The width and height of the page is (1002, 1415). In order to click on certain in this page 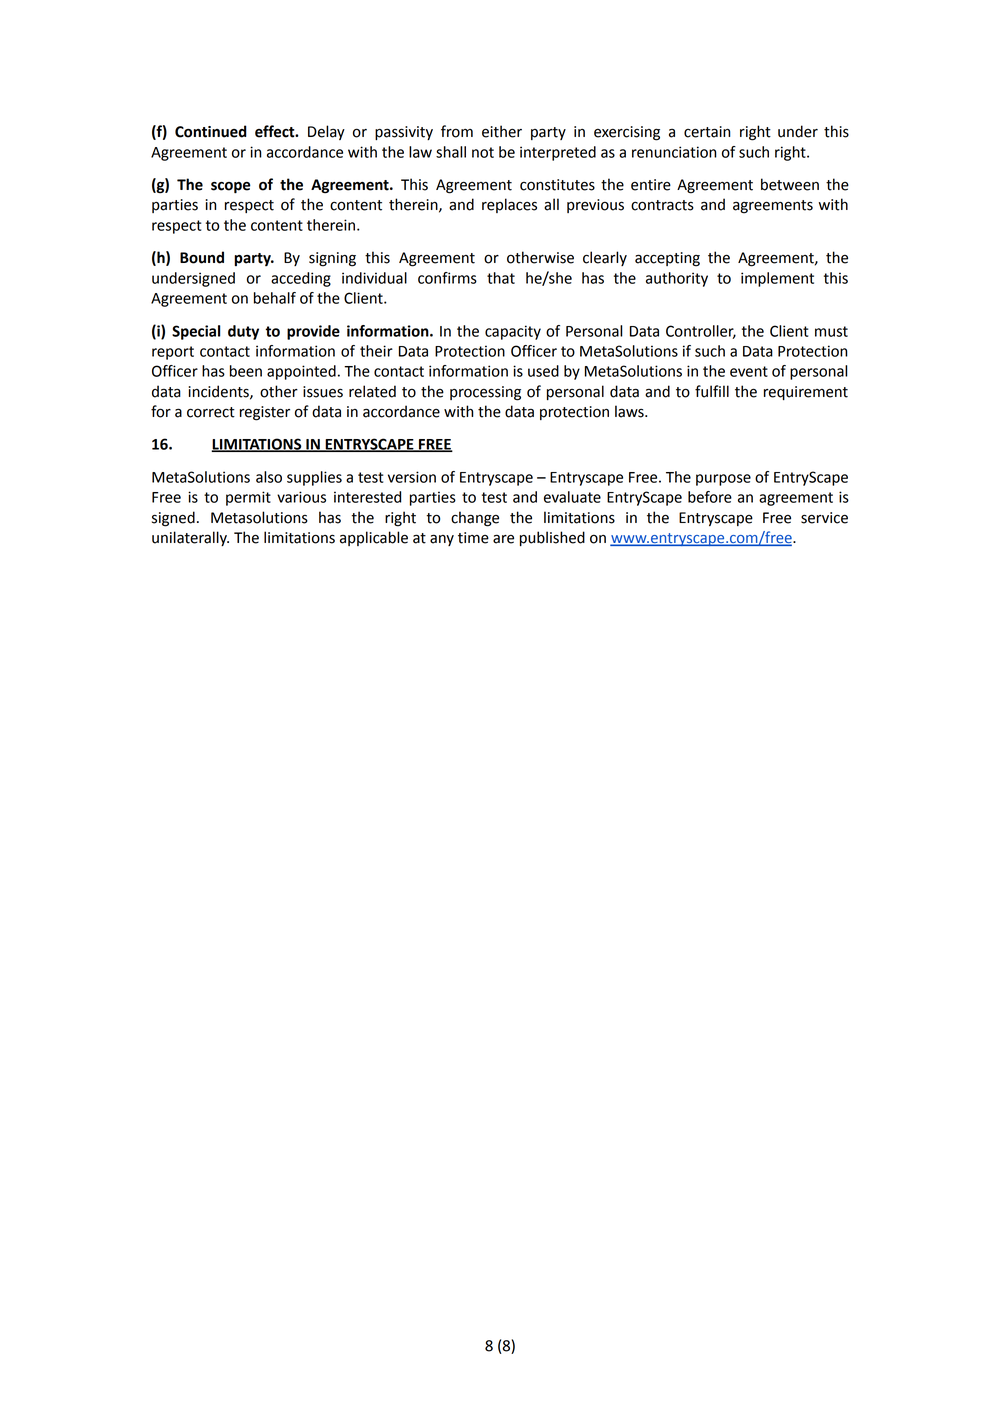, I will do `click(707, 132)`.
